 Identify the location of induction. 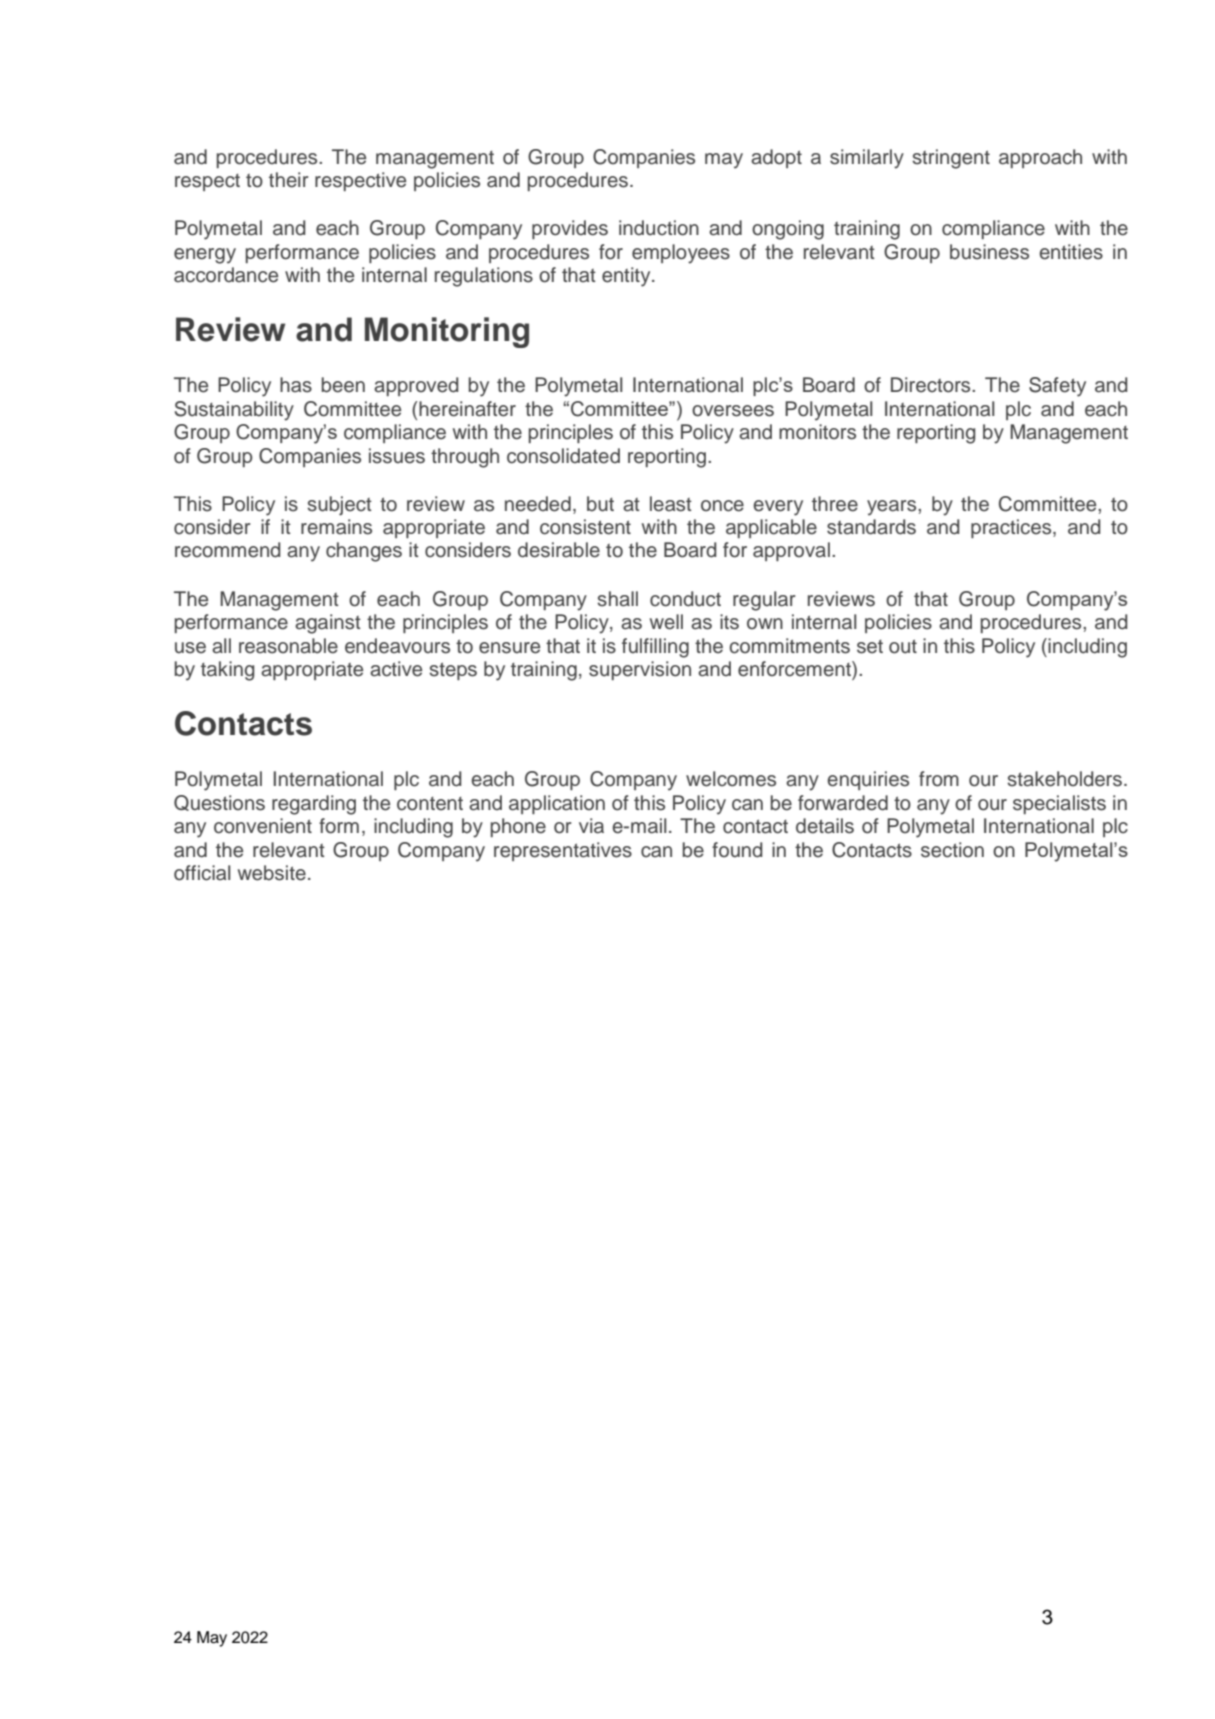
(659, 228).
